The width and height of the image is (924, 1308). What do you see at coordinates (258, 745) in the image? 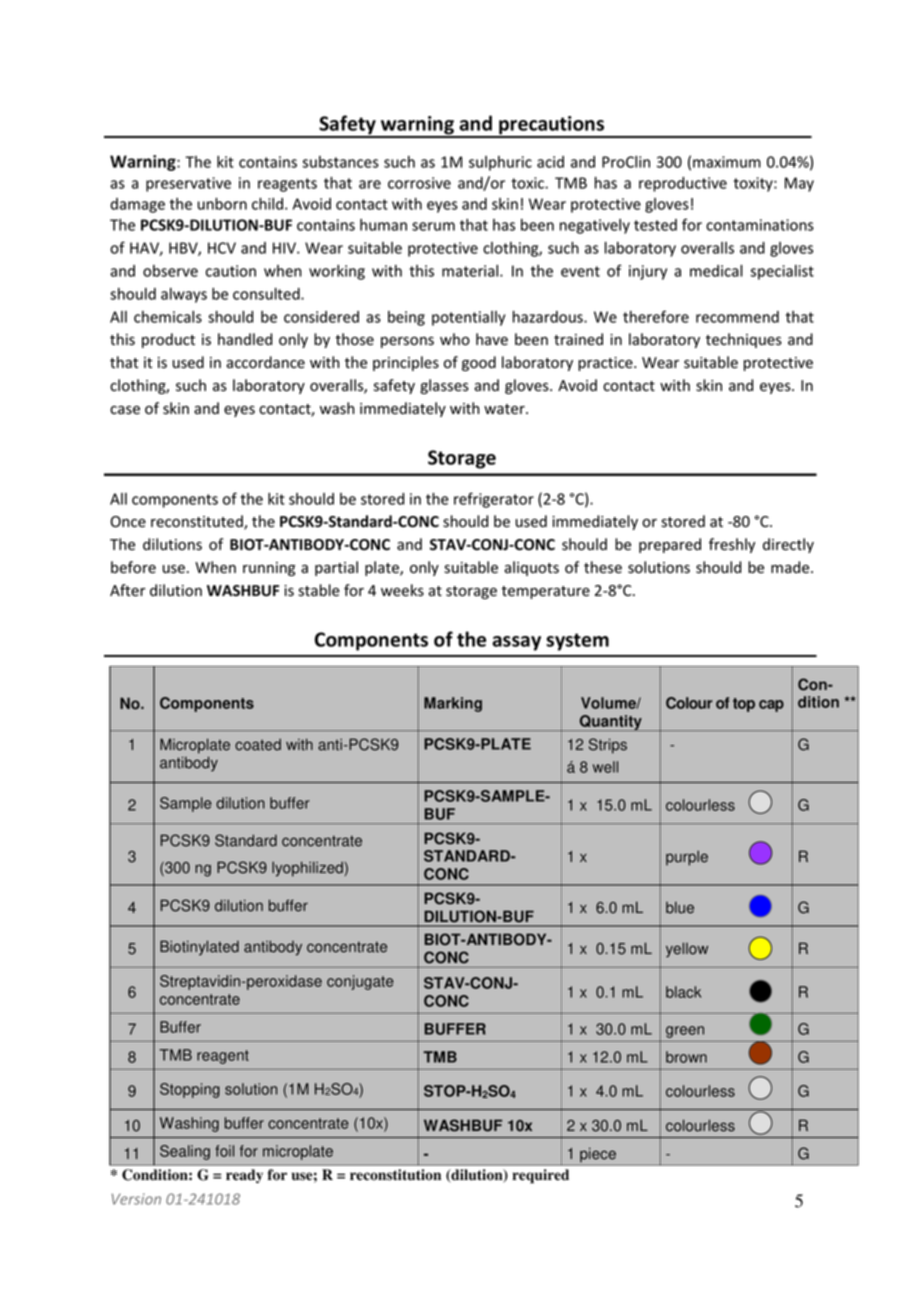
I see `coated` at bounding box center [258, 745].
